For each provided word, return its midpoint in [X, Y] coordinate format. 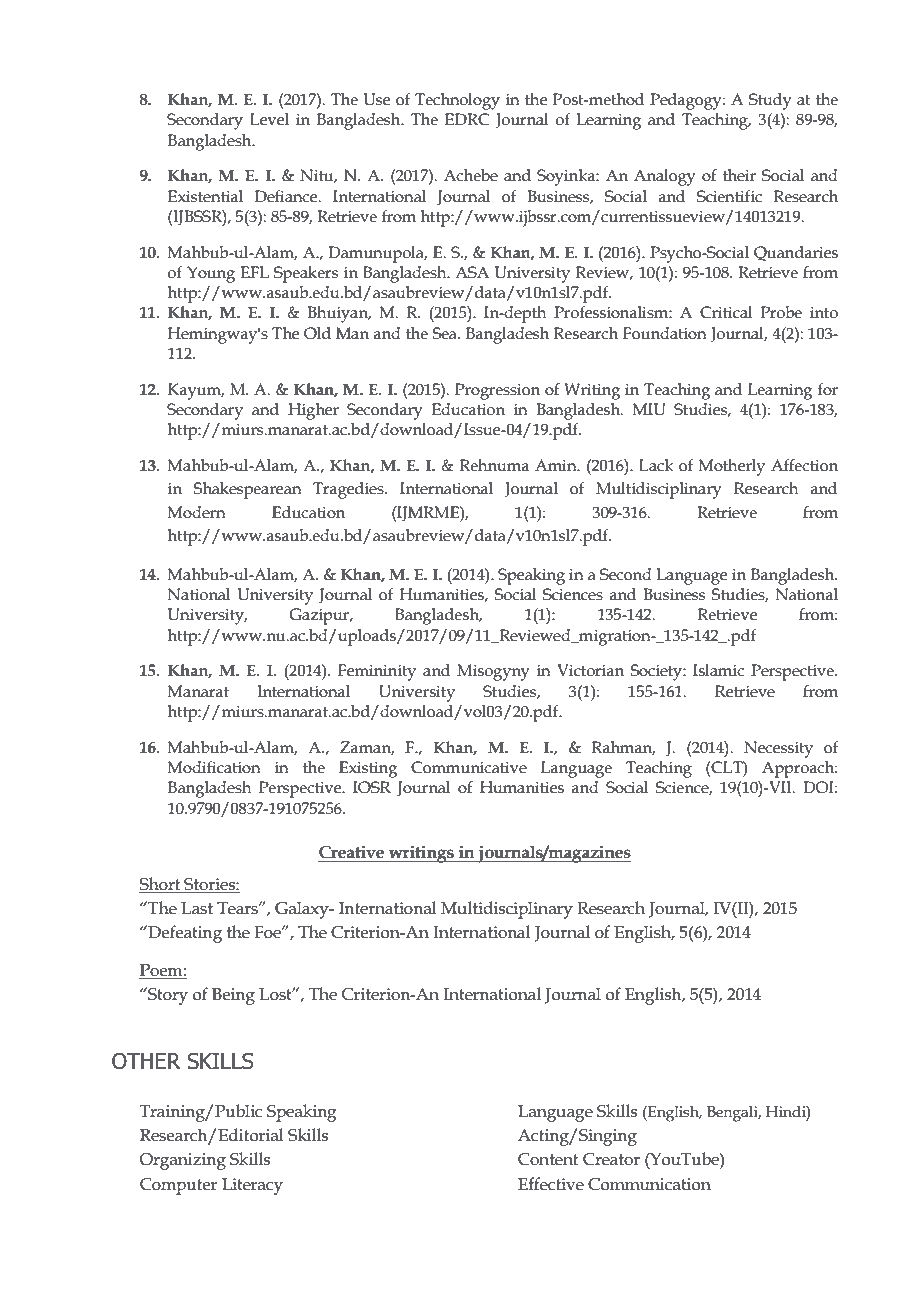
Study [770, 101]
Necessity [778, 749]
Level [269, 119]
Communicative [469, 767]
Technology [457, 101]
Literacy [252, 1186]
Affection [804, 465]
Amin [557, 465]
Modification [214, 767]
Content [548, 1159]
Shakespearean [247, 490]
